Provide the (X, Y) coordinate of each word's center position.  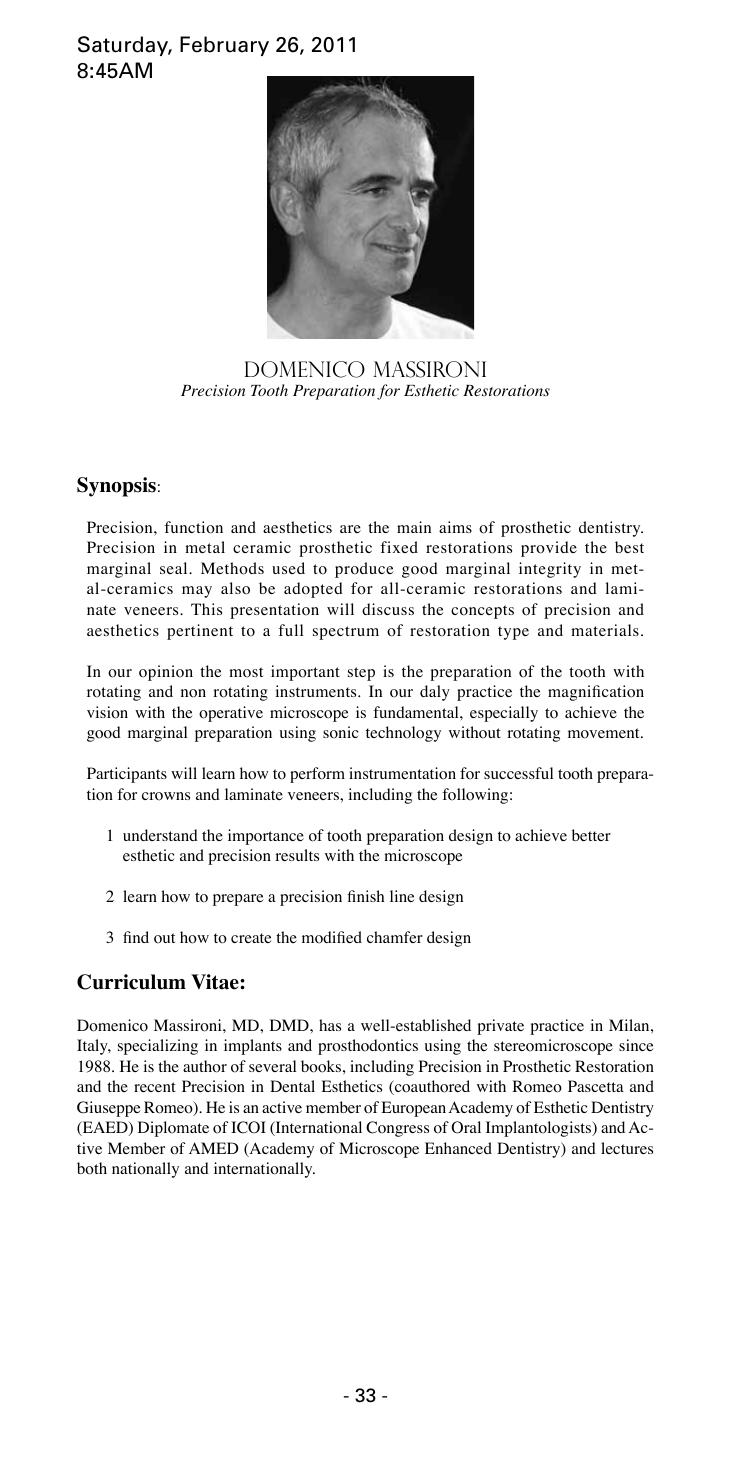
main (414, 527)
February (224, 46)
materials (605, 630)
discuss (388, 609)
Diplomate (173, 1129)
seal (175, 568)
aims (455, 527)
